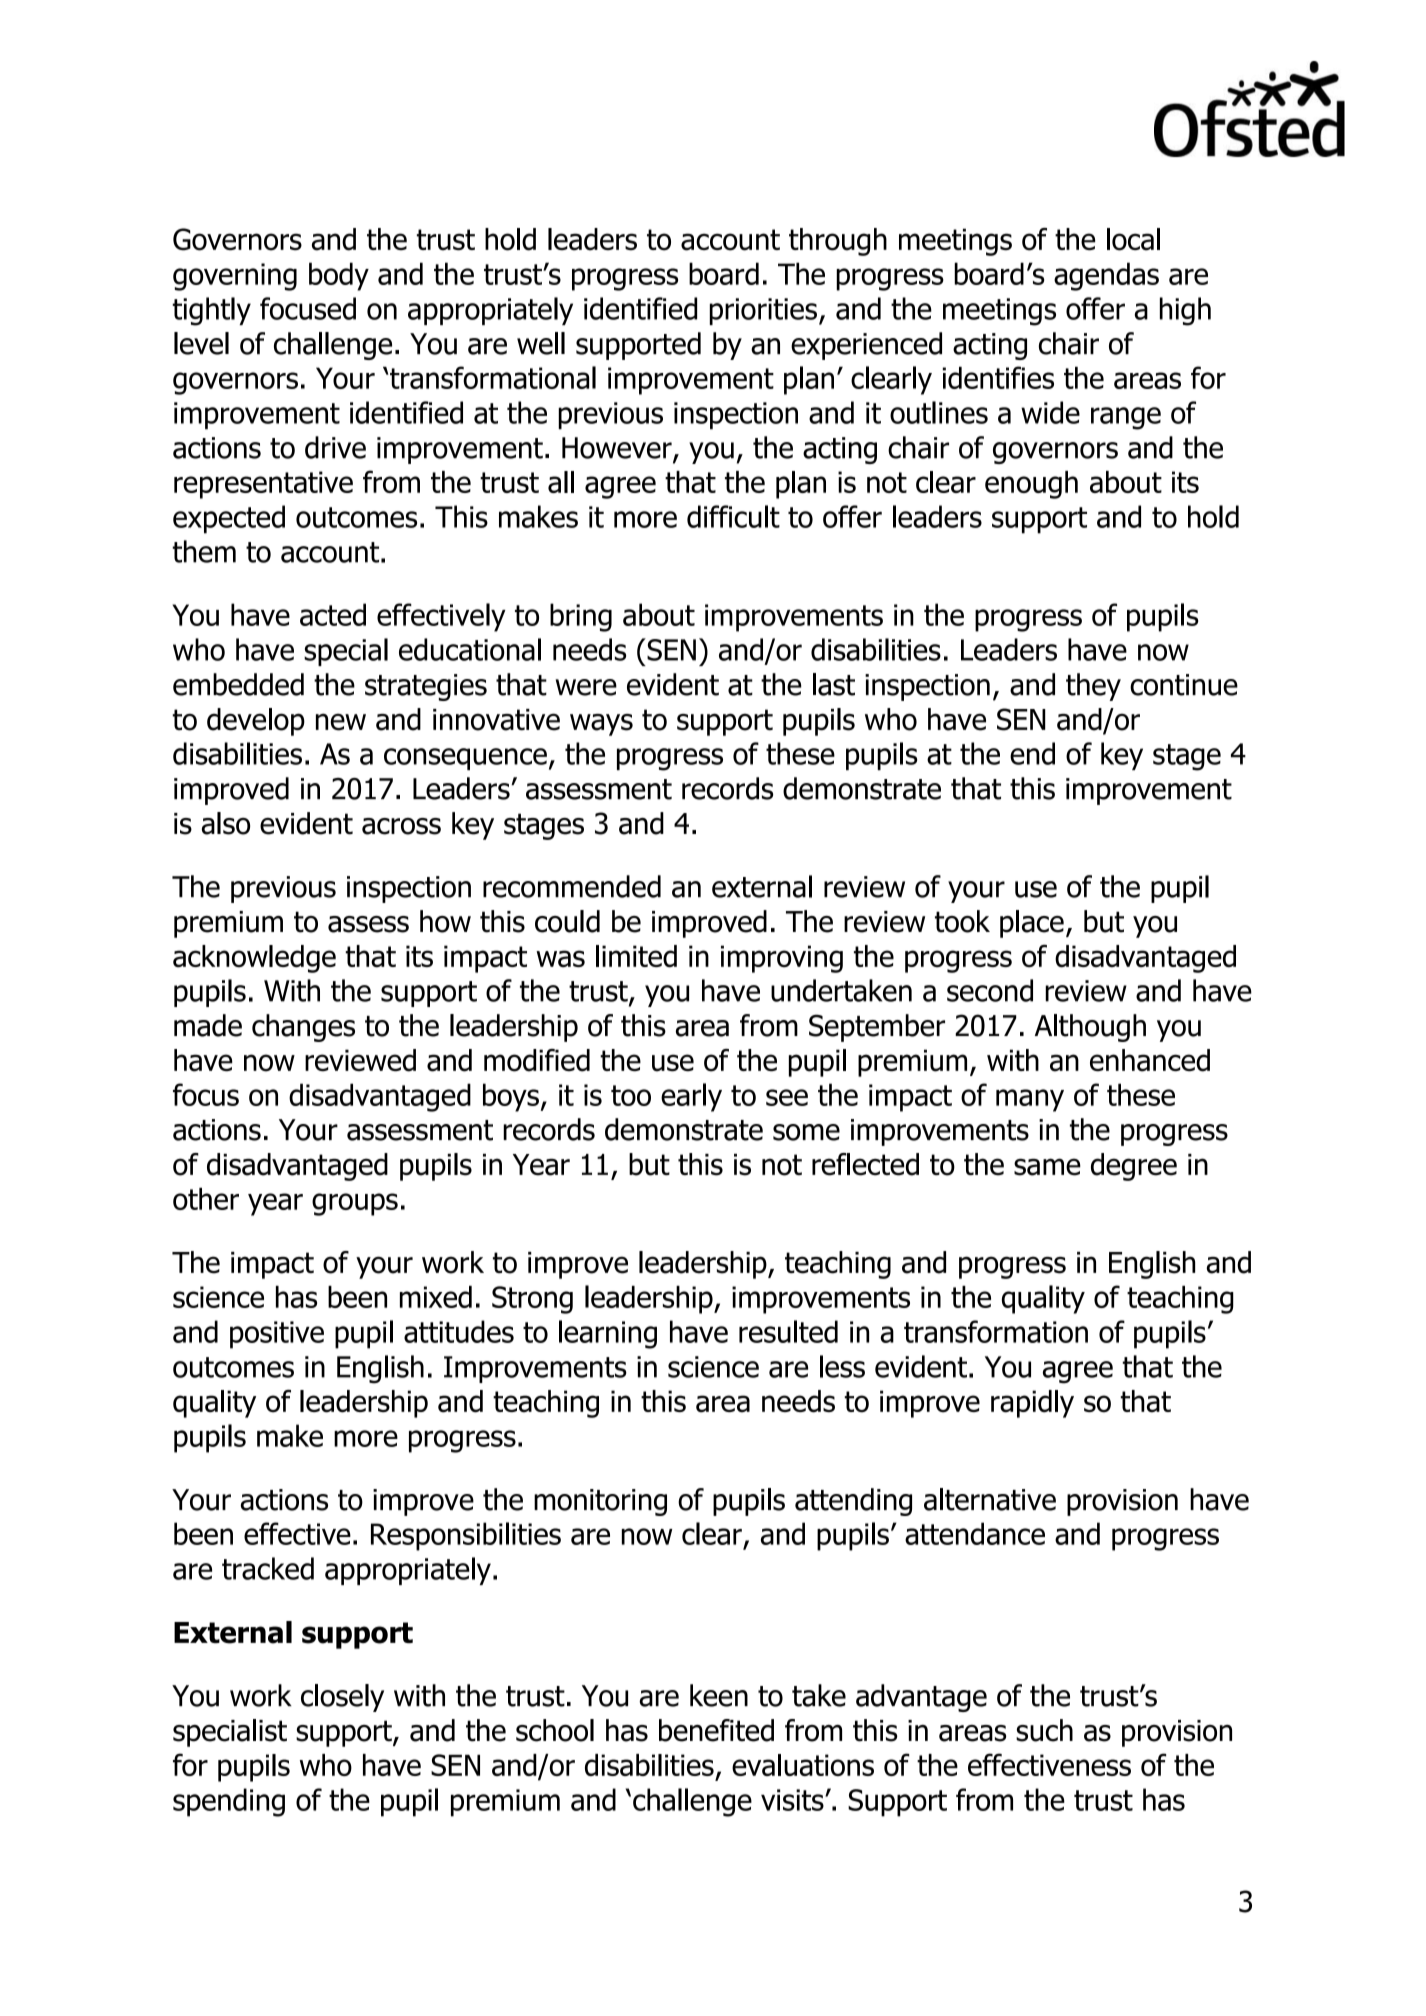  What do you see at coordinates (1090, 1028) in the image?
I see `Although` at bounding box center [1090, 1028].
